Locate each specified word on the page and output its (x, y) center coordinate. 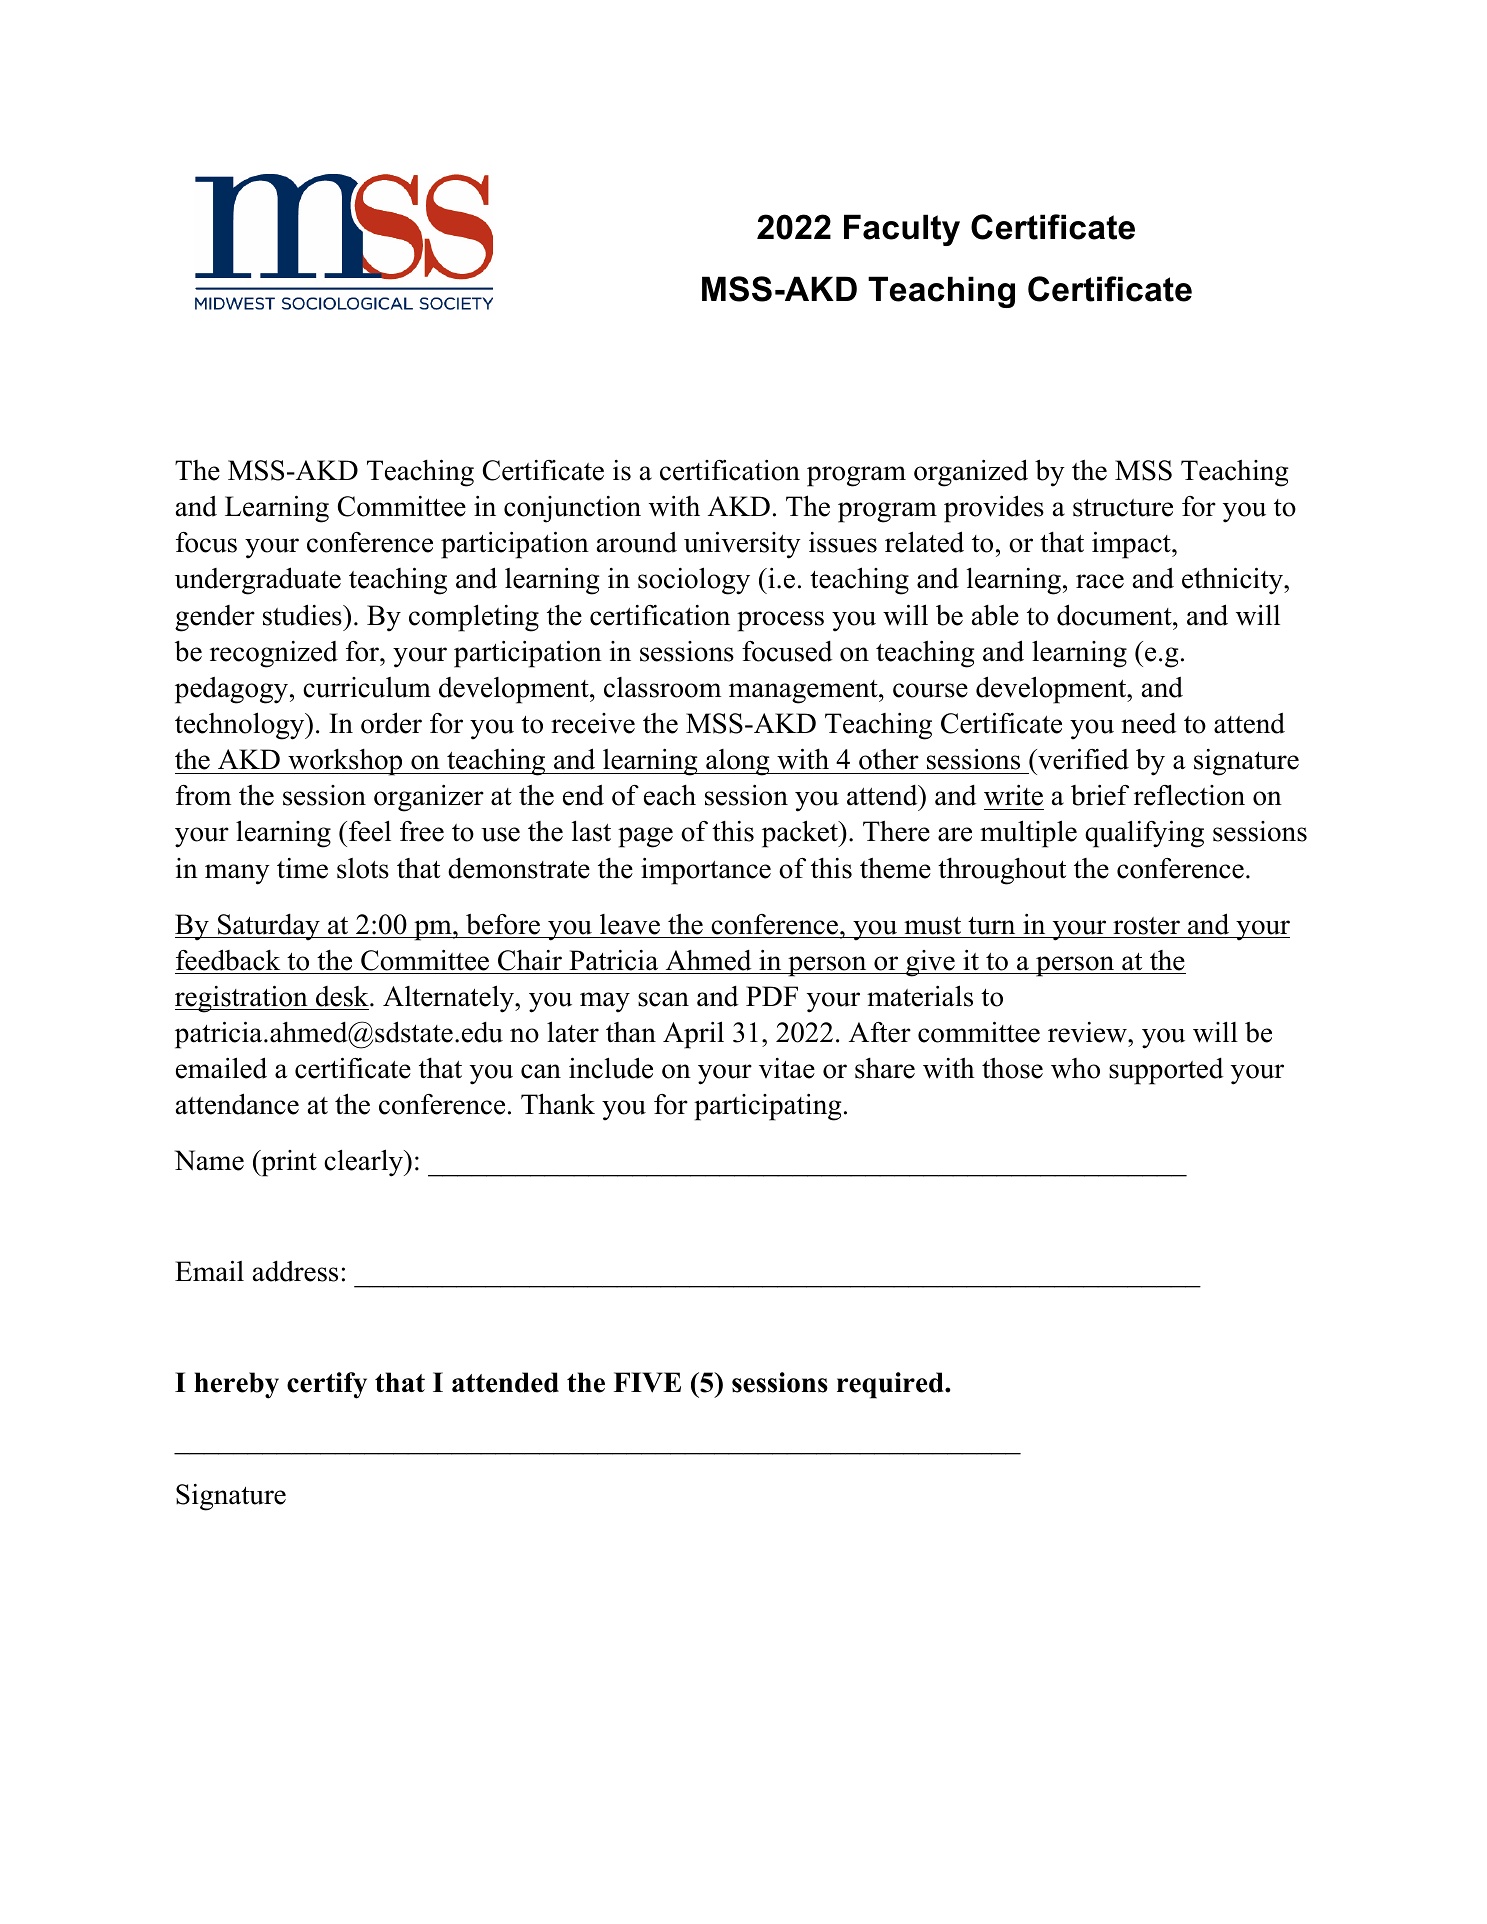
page (645, 837)
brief (1100, 795)
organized (971, 473)
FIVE (647, 1382)
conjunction (572, 509)
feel (370, 831)
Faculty (902, 230)
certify (327, 1385)
